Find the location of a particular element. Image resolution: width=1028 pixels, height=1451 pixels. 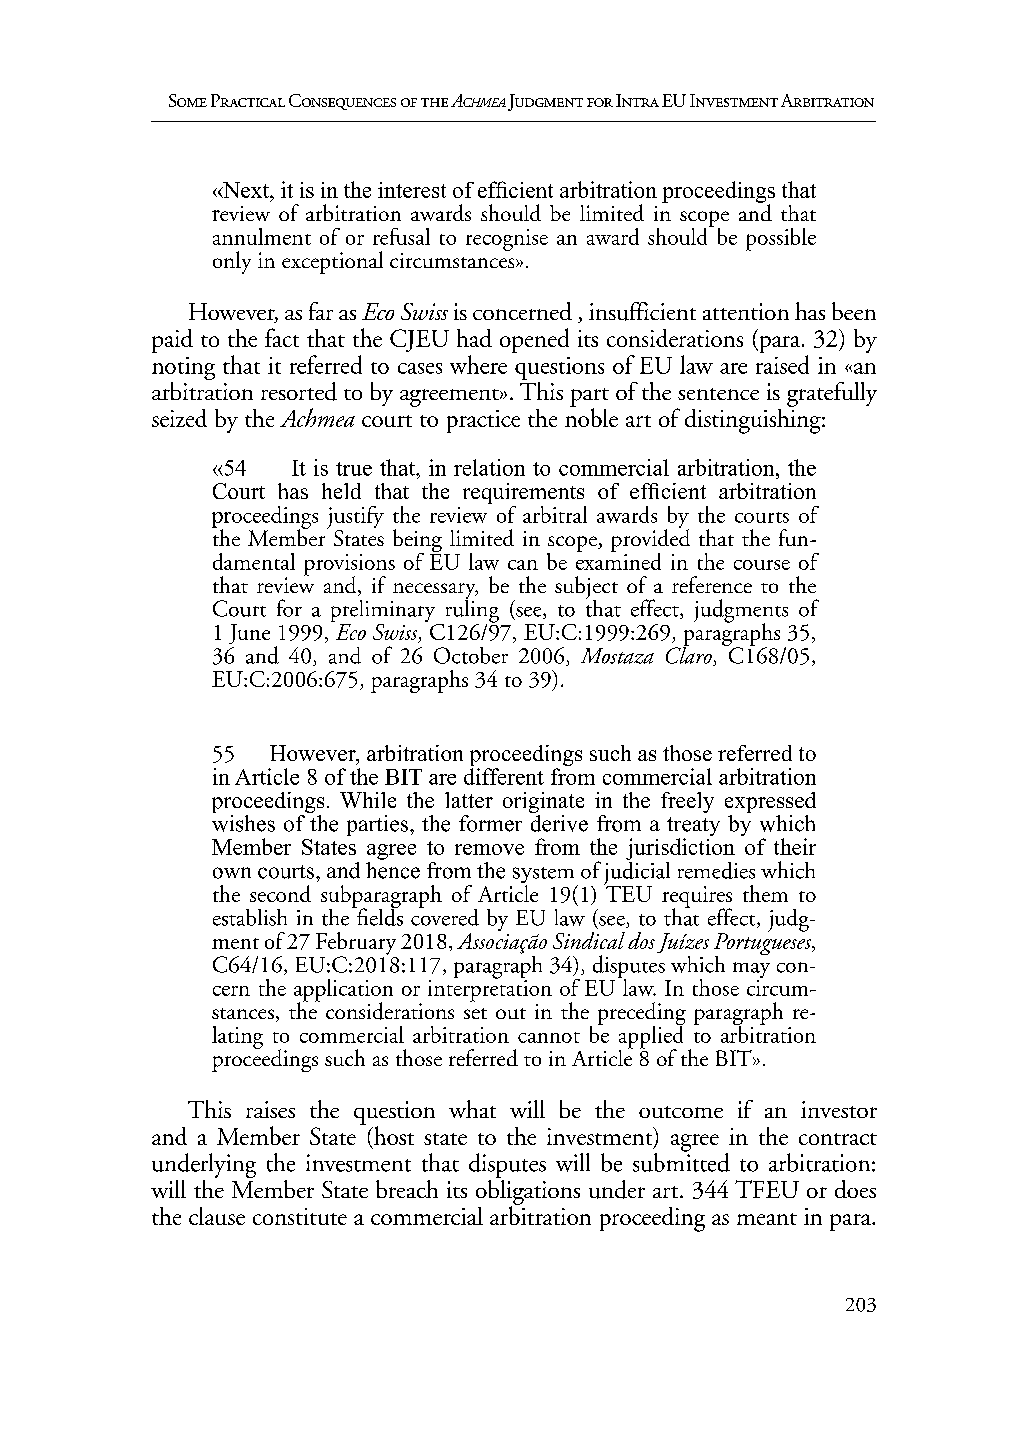

clause is located at coordinates (217, 1216).
